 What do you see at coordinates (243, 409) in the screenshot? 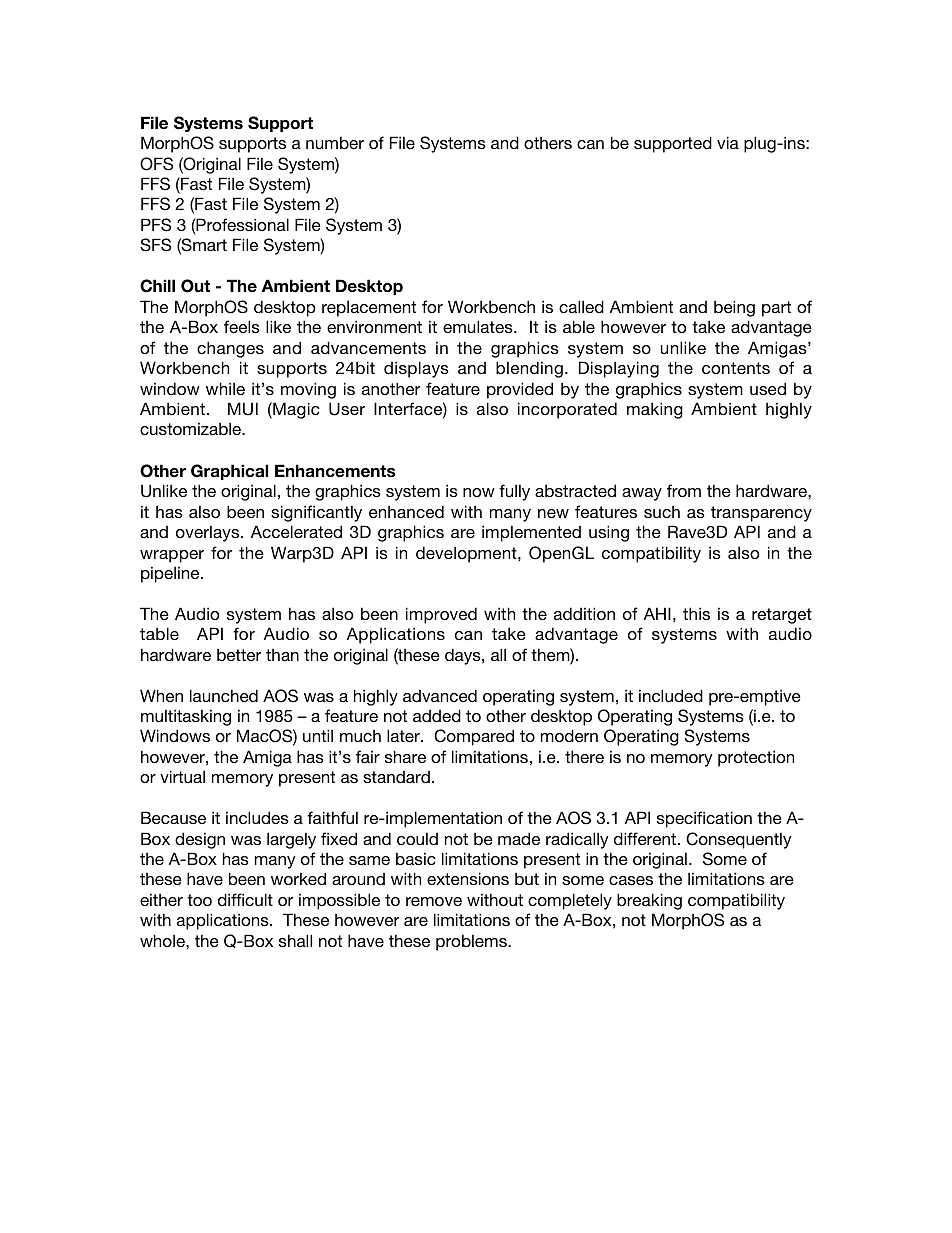
I see `MUI` at bounding box center [243, 409].
